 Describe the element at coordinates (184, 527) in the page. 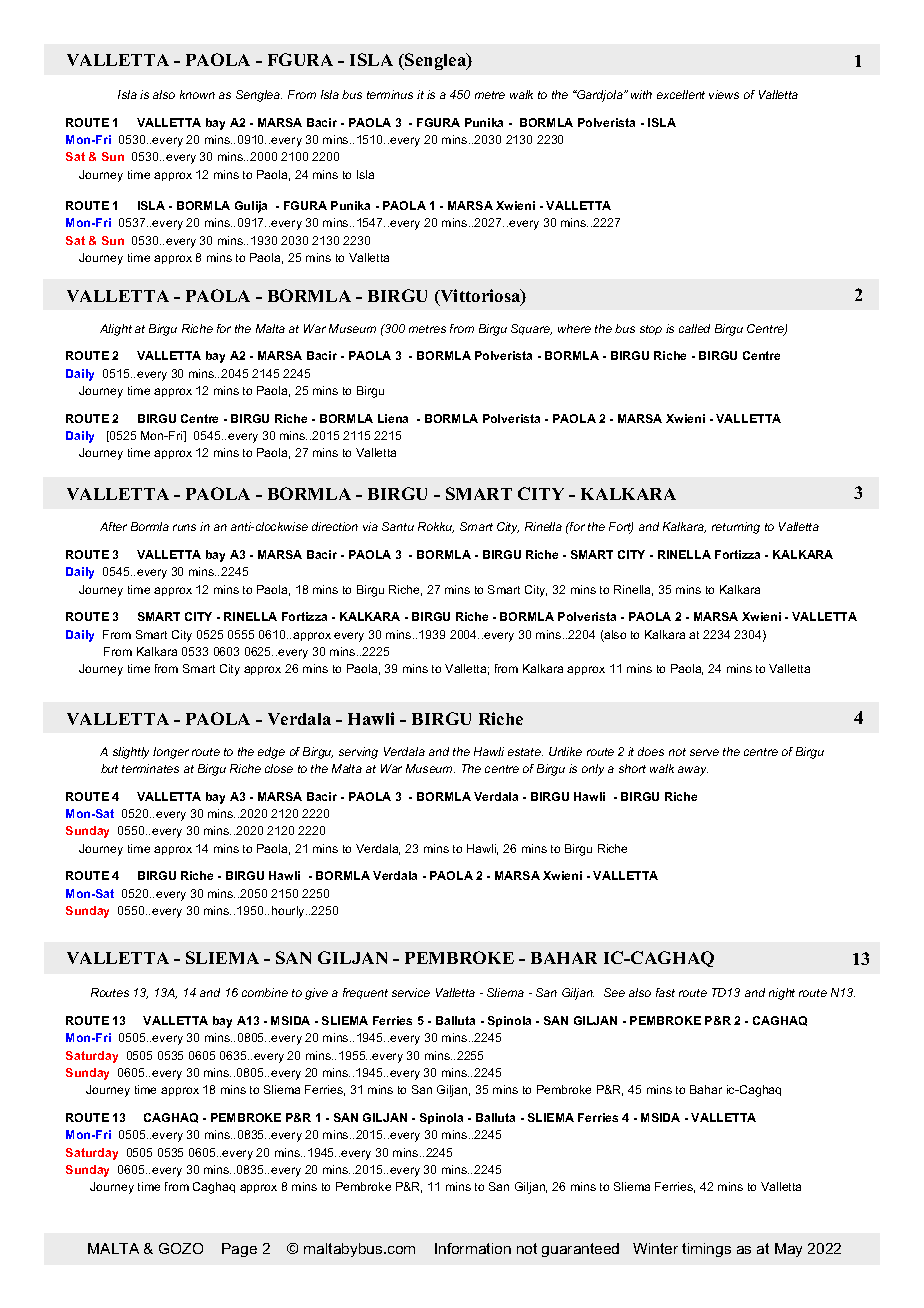

I see `runs` at that location.
